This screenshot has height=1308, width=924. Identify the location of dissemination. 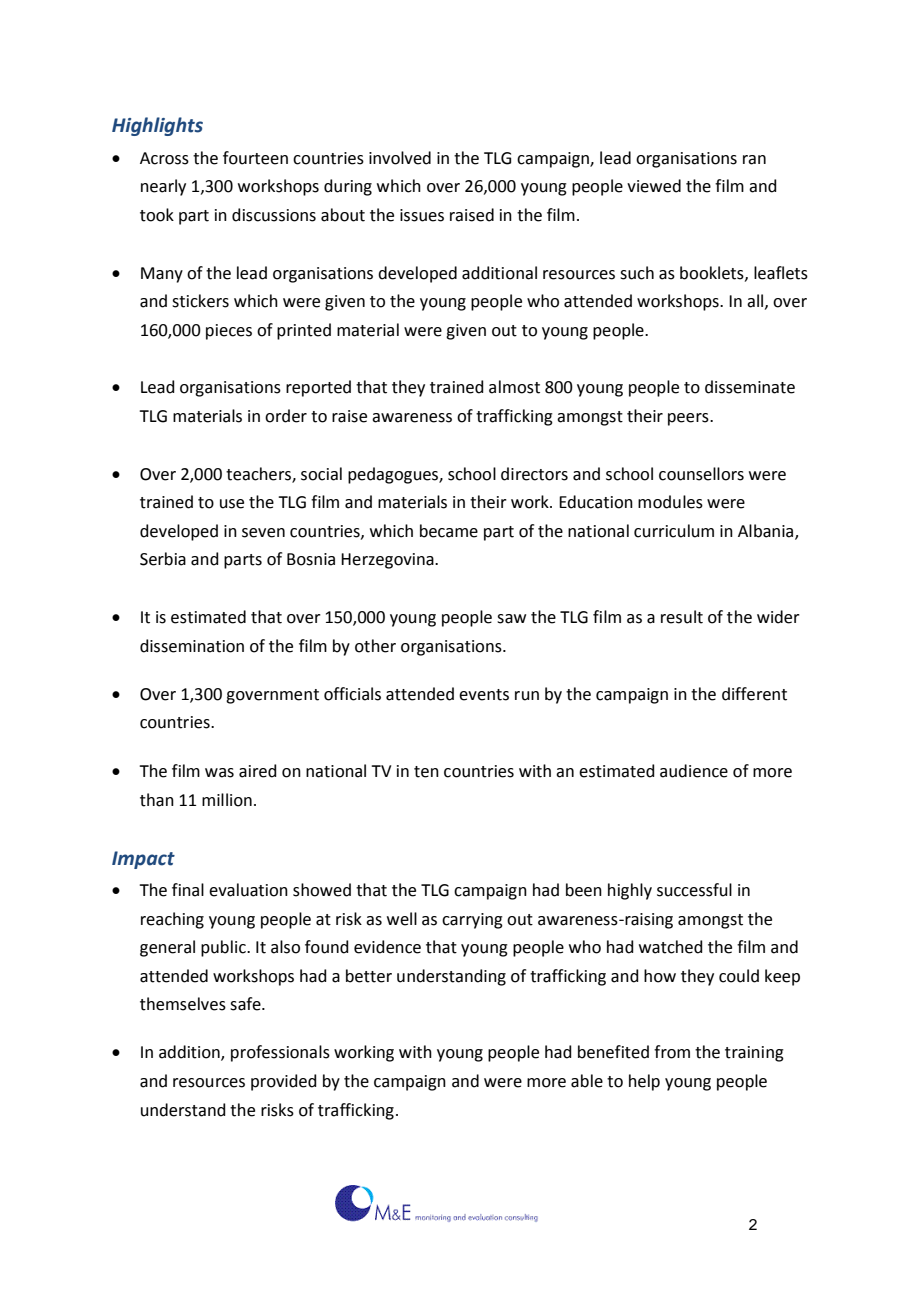
(192, 646).
